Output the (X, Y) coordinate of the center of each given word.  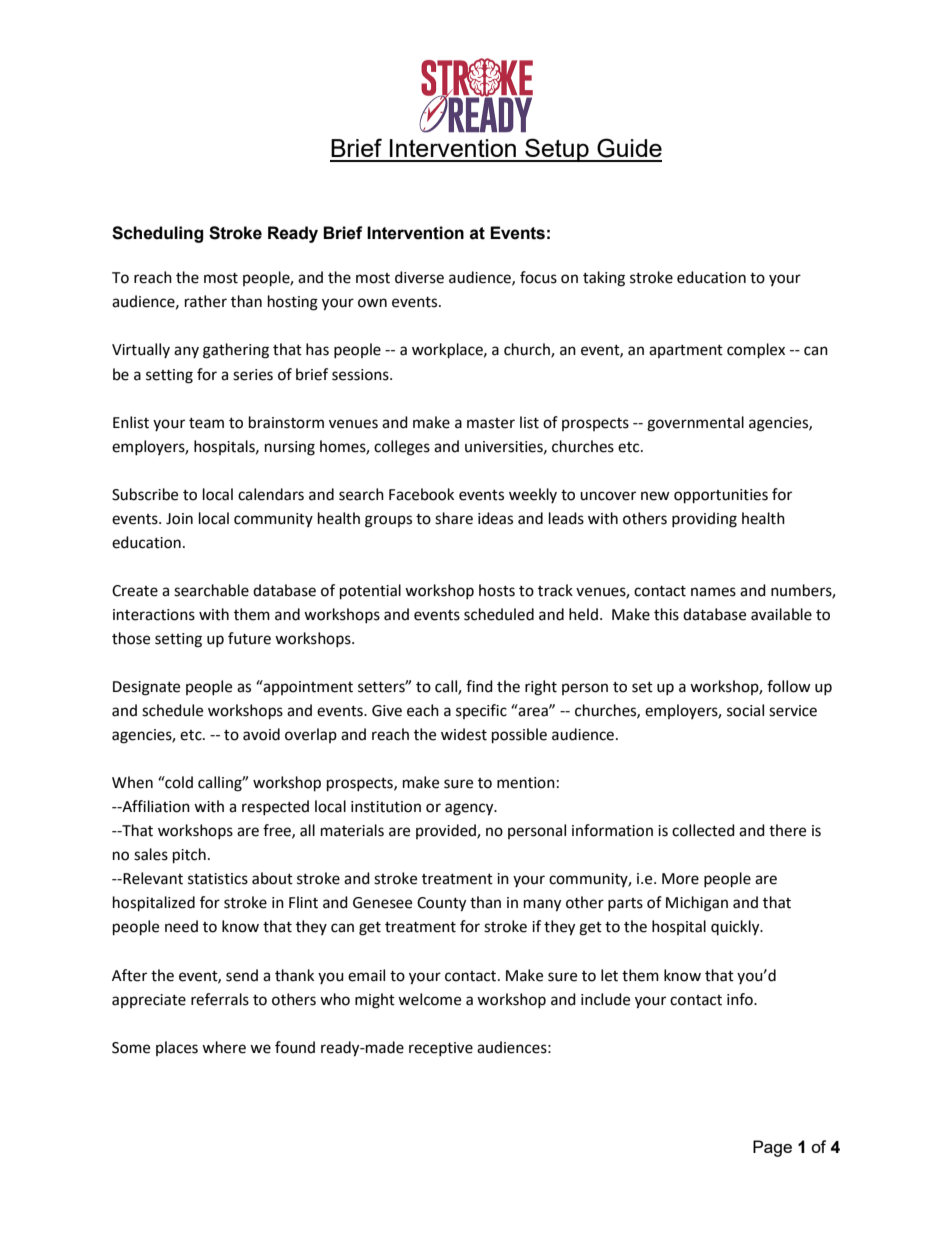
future (249, 638)
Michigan (697, 904)
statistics (218, 879)
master (491, 423)
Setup (557, 150)
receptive (441, 1049)
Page (772, 1148)
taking (604, 279)
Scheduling (157, 234)
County (441, 904)
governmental (695, 424)
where (224, 1047)
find (479, 686)
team (206, 423)
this (666, 614)
